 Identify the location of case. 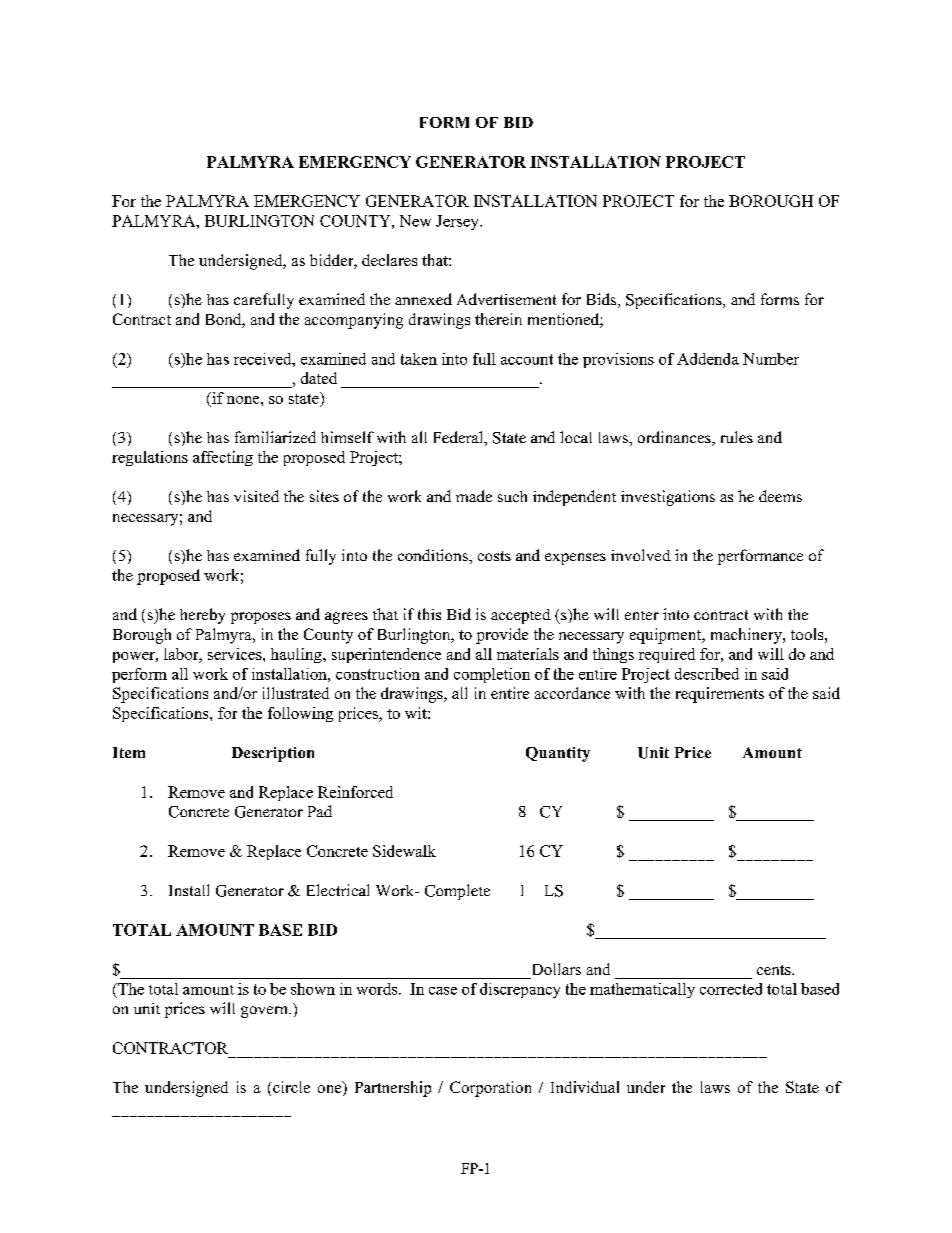
(443, 991).
